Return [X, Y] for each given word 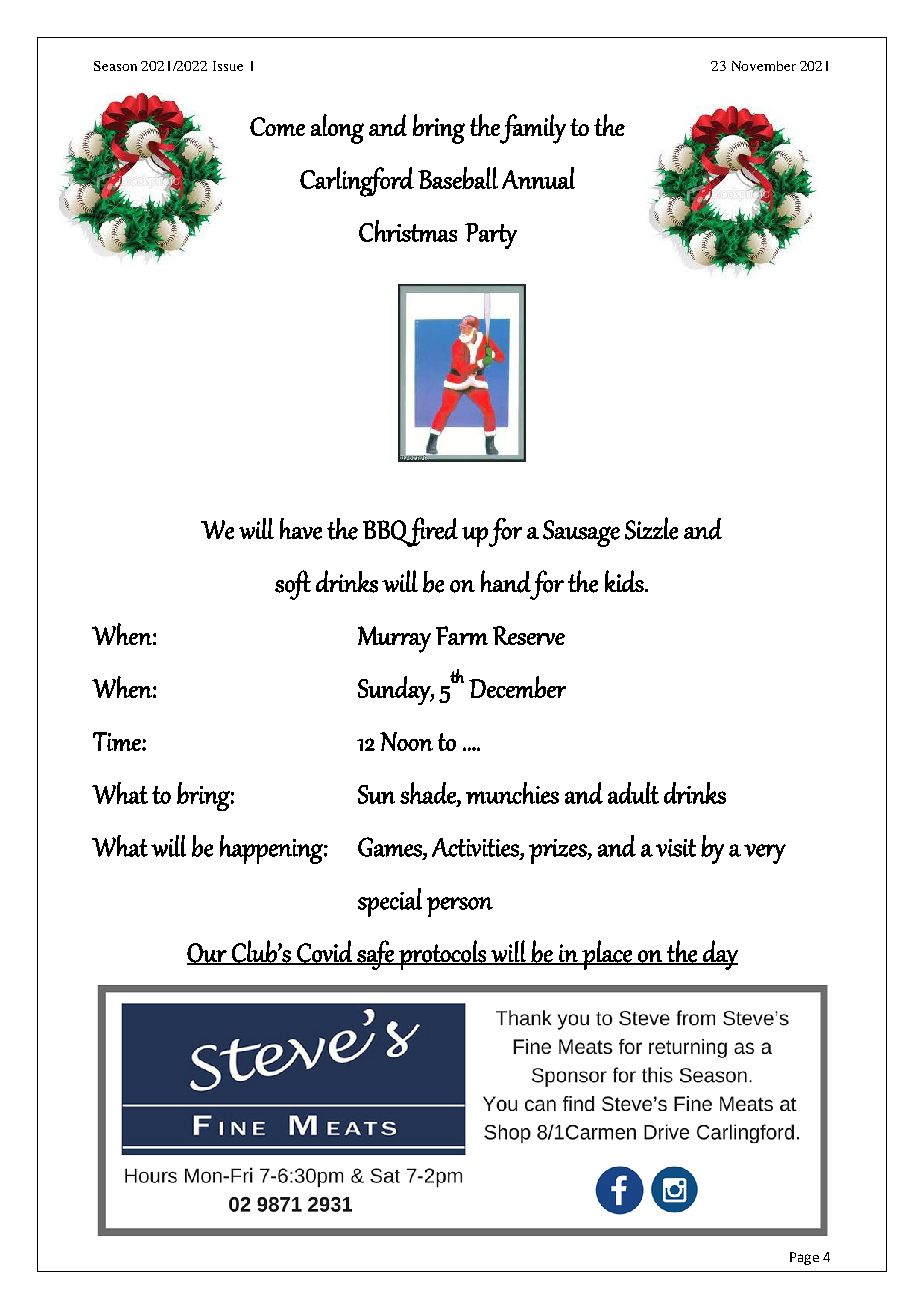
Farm [462, 635]
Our [208, 953]
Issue [228, 66]
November [764, 66]
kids [625, 581]
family [532, 129]
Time [118, 741]
